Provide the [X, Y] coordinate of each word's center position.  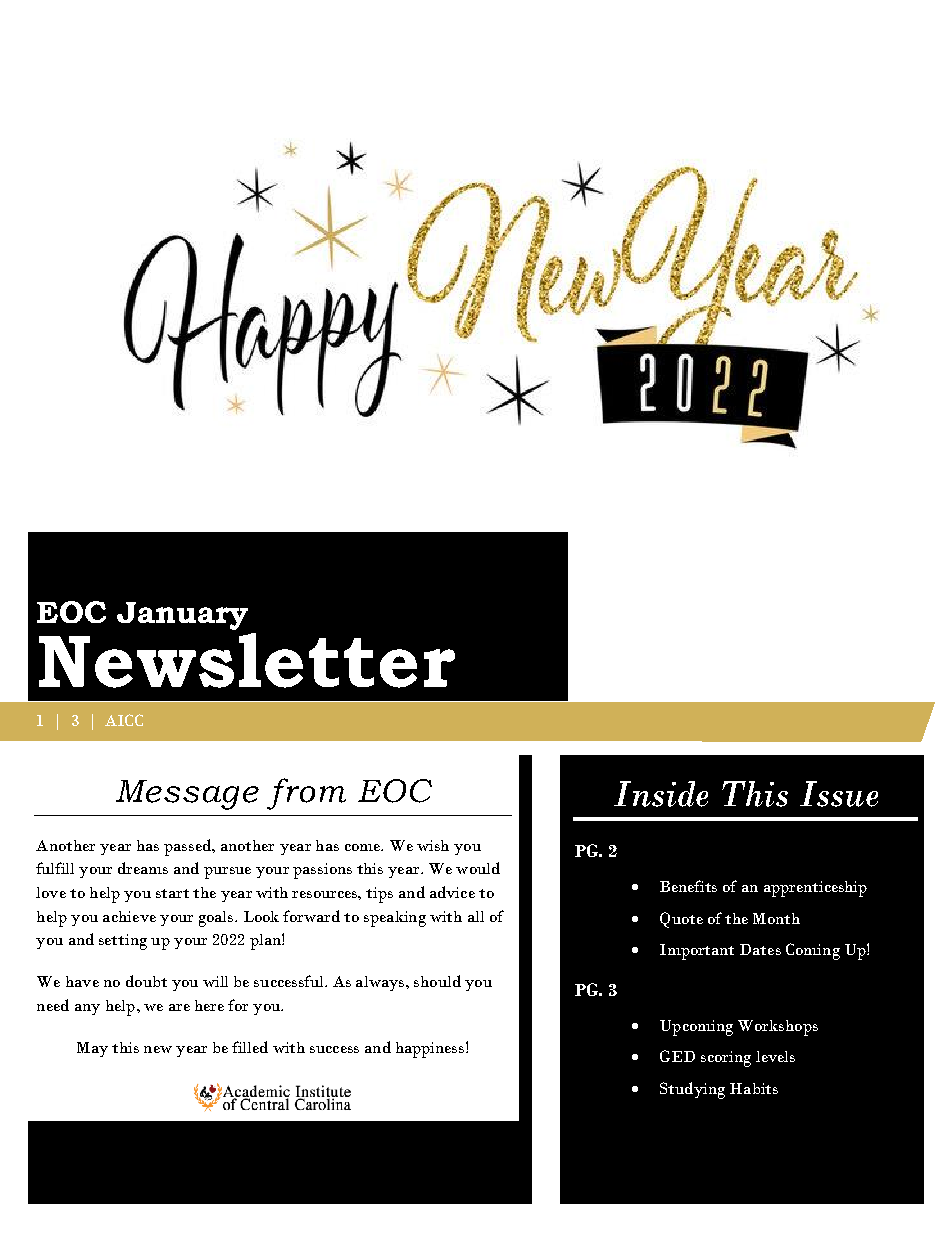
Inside [661, 794]
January [182, 616]
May [92, 1049]
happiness [431, 1050]
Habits [754, 1088]
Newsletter [247, 660]
